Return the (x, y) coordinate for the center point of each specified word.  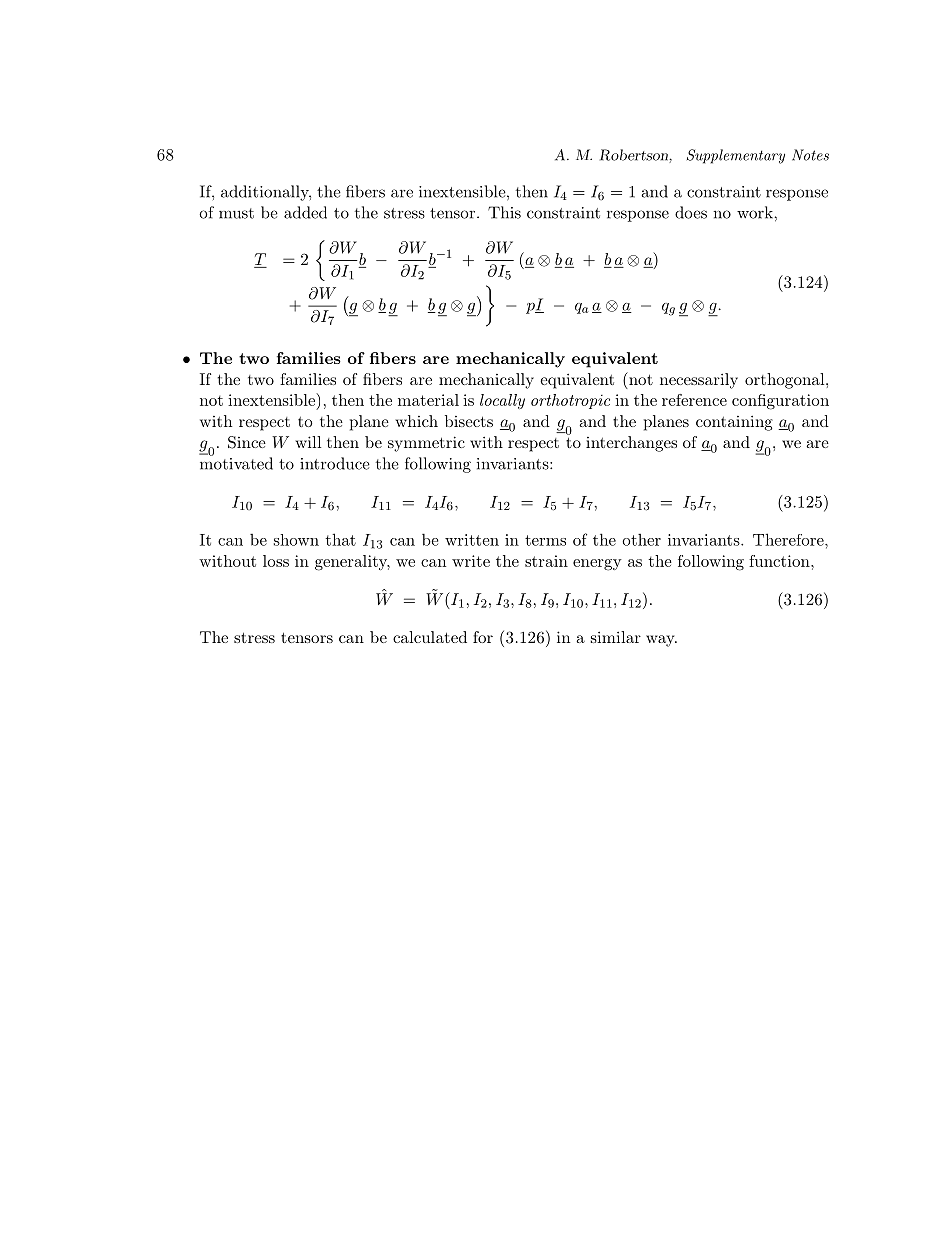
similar (616, 637)
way (661, 641)
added (305, 212)
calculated (430, 637)
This (504, 212)
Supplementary (736, 156)
